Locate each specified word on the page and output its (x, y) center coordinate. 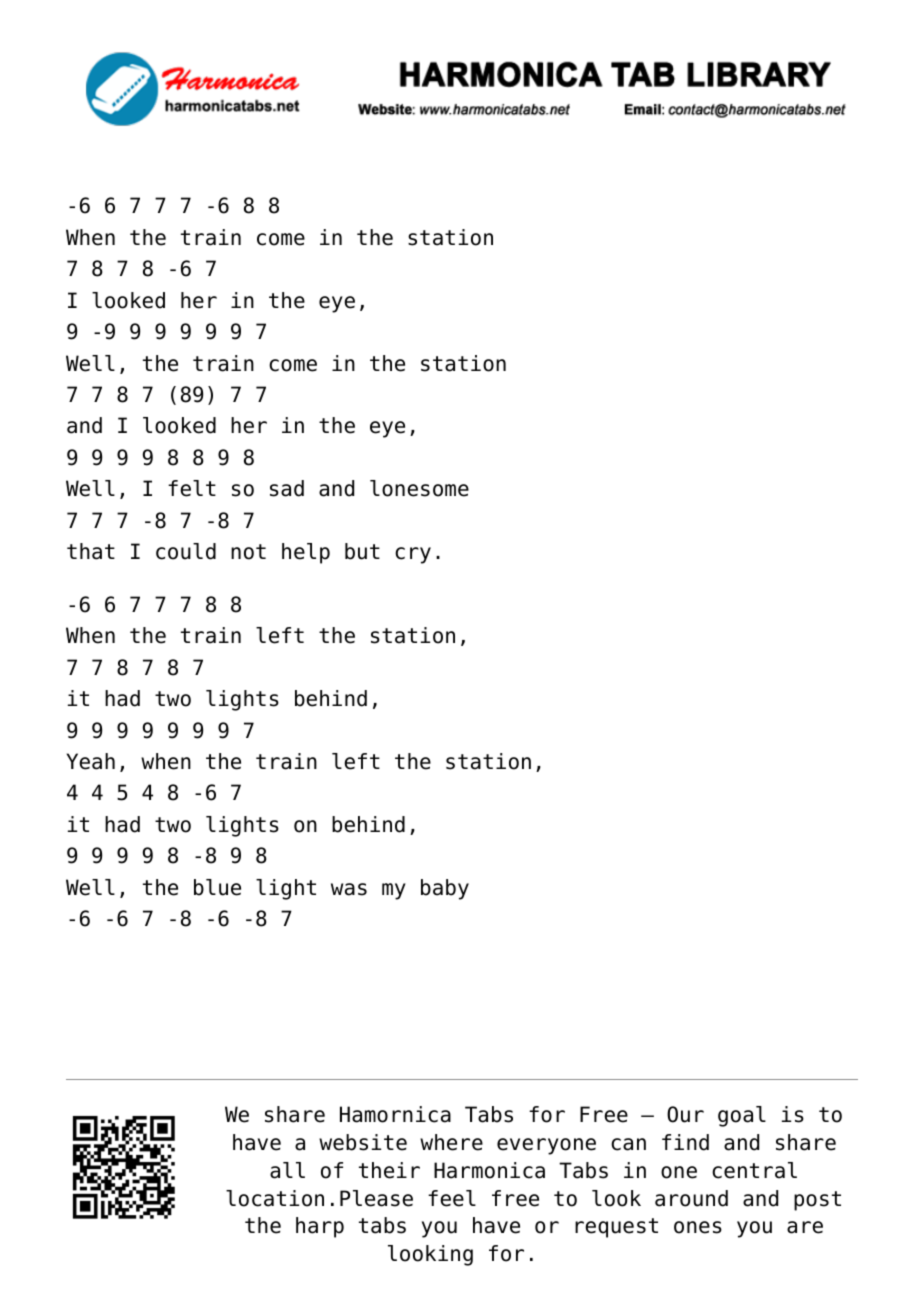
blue (217, 887)
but (362, 551)
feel (452, 1198)
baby (445, 889)
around (691, 1198)
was (349, 889)
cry (413, 555)
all (287, 1170)
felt (192, 488)
